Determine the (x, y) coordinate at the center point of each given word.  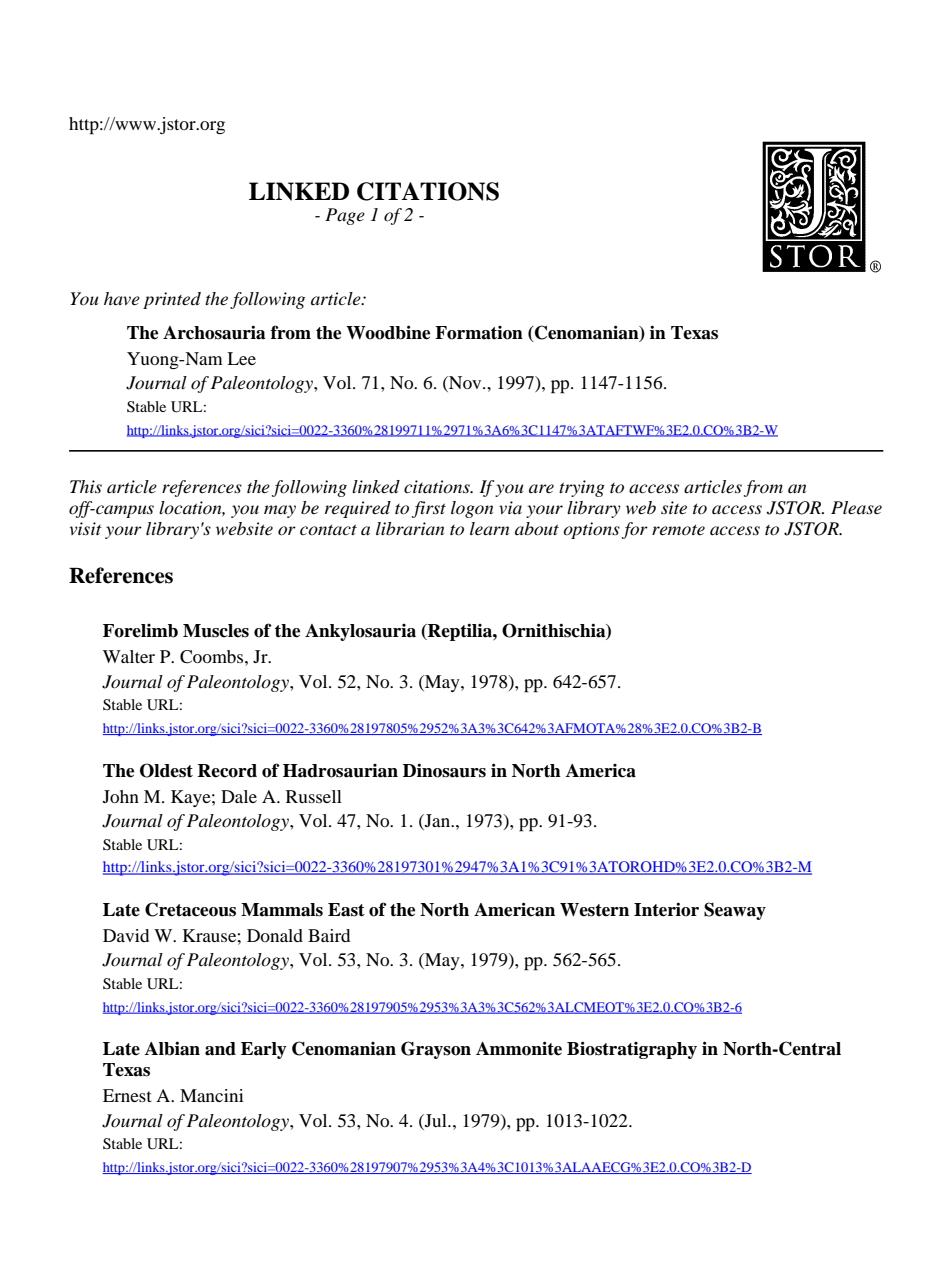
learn (489, 529)
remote (678, 530)
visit (86, 528)
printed (172, 300)
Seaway (735, 911)
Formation (479, 333)
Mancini (212, 1095)
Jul (436, 1120)
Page (345, 216)
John (121, 796)
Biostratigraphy (632, 1050)
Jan (438, 822)
